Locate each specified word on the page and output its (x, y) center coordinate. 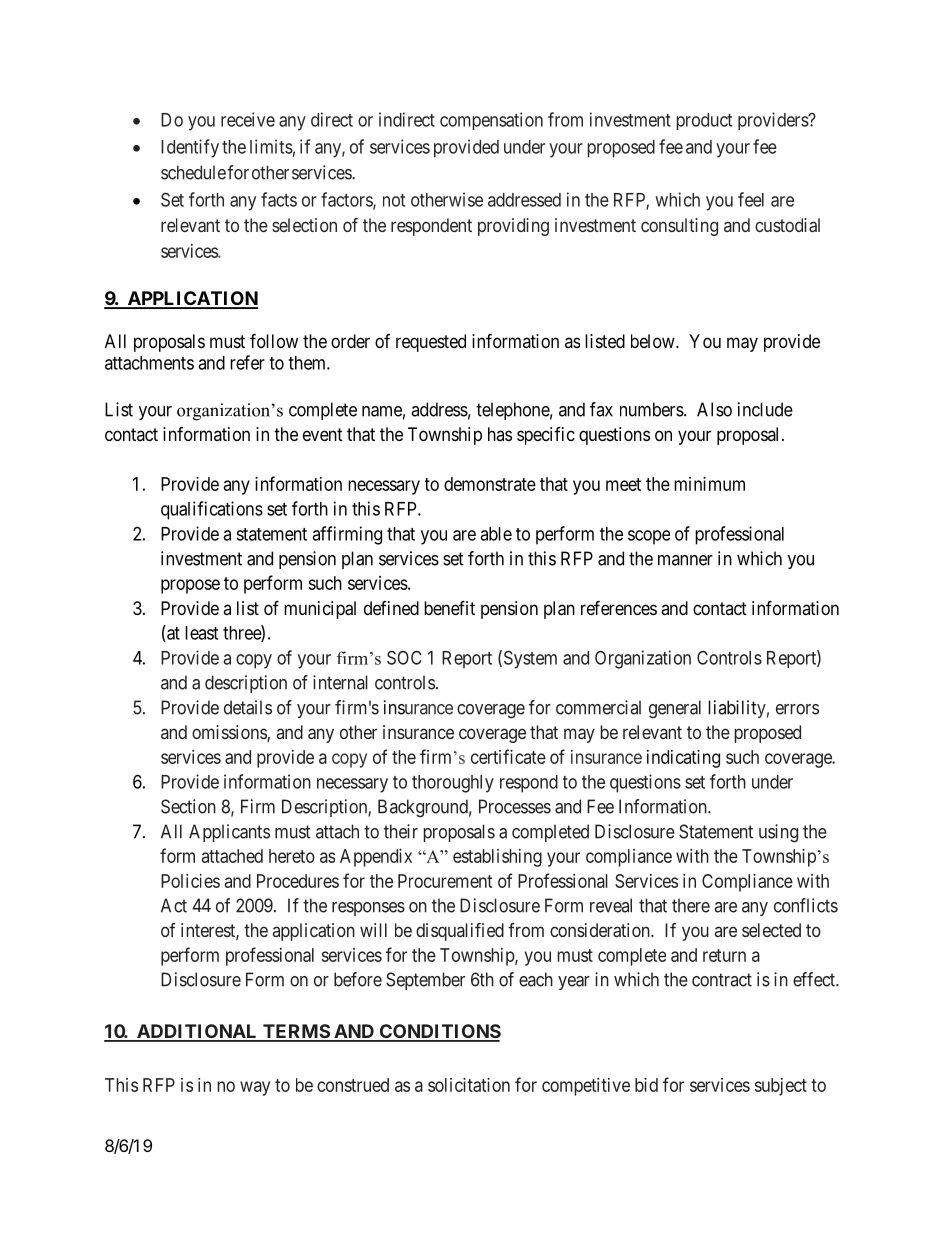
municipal (320, 610)
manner (685, 560)
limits (271, 146)
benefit (449, 607)
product (704, 121)
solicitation (469, 1085)
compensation (491, 121)
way (255, 1088)
